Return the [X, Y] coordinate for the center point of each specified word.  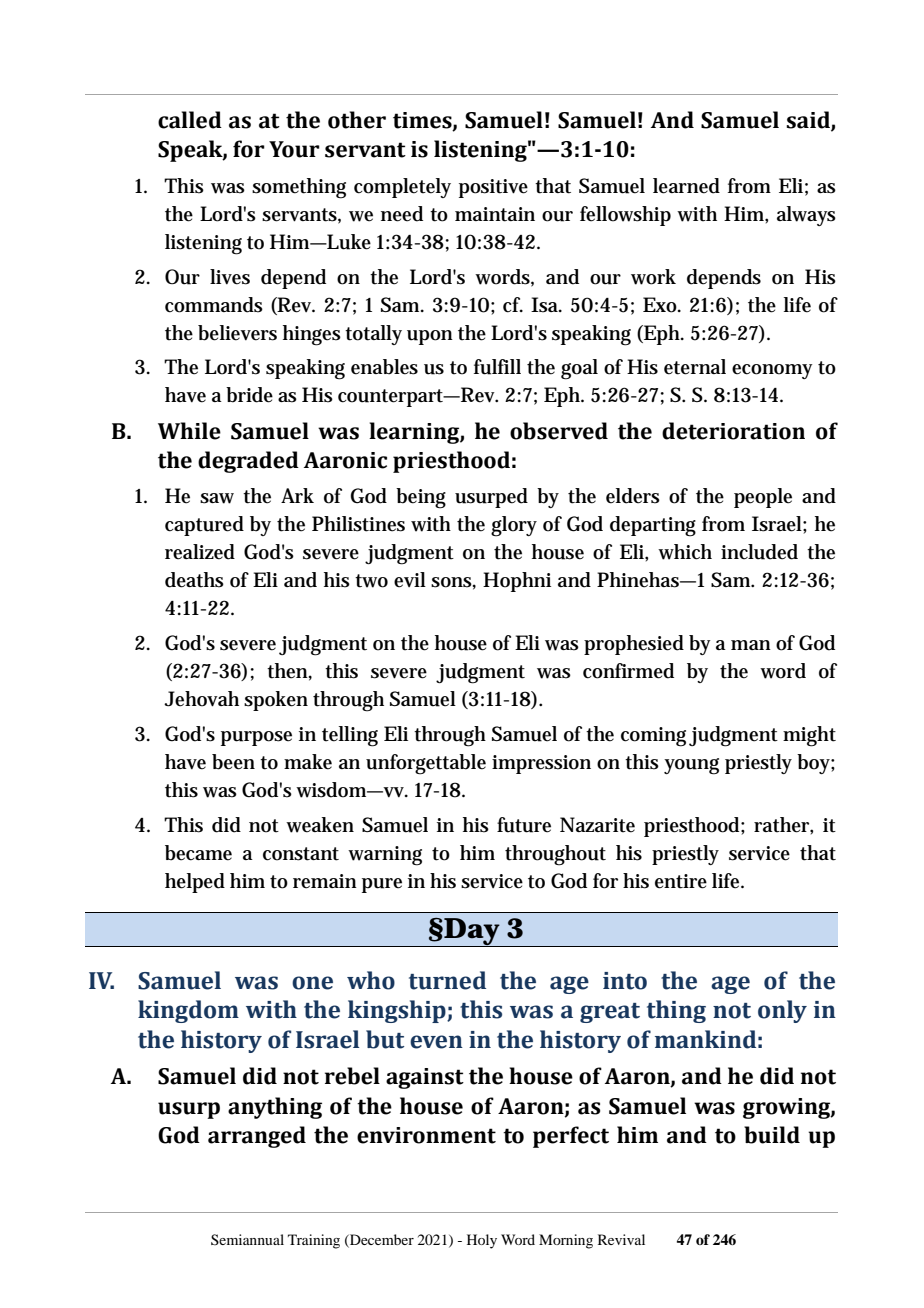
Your [294, 149]
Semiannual [247, 1239]
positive [493, 188]
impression [541, 764]
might [809, 736]
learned [686, 186]
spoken [276, 701]
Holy [482, 1241]
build [772, 1135]
